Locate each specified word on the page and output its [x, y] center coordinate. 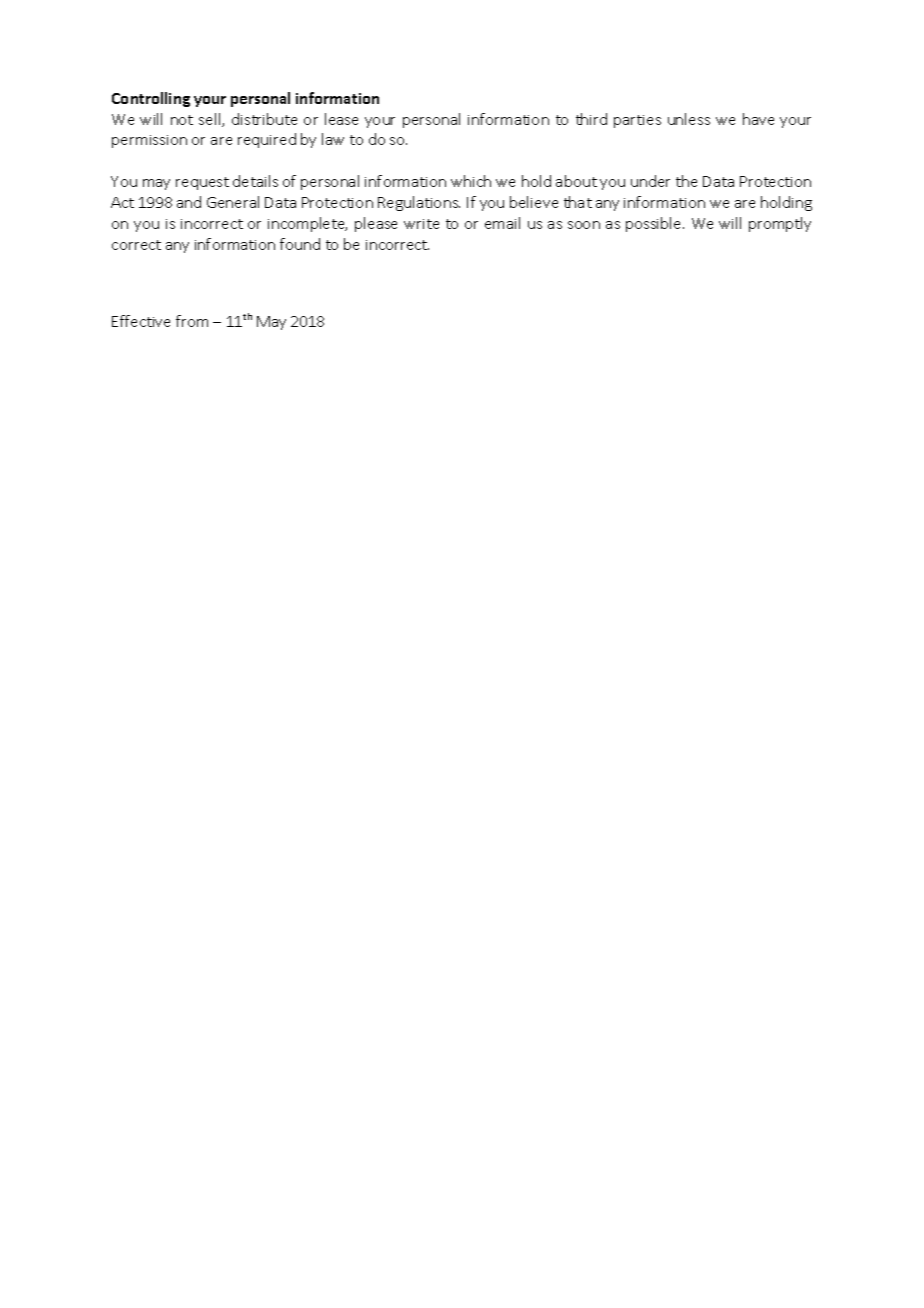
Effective [141, 321]
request [202, 183]
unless [689, 119]
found [300, 244]
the [686, 181]
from [192, 321]
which [471, 181]
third [591, 119]
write [421, 224]
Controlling [151, 99]
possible [655, 224]
